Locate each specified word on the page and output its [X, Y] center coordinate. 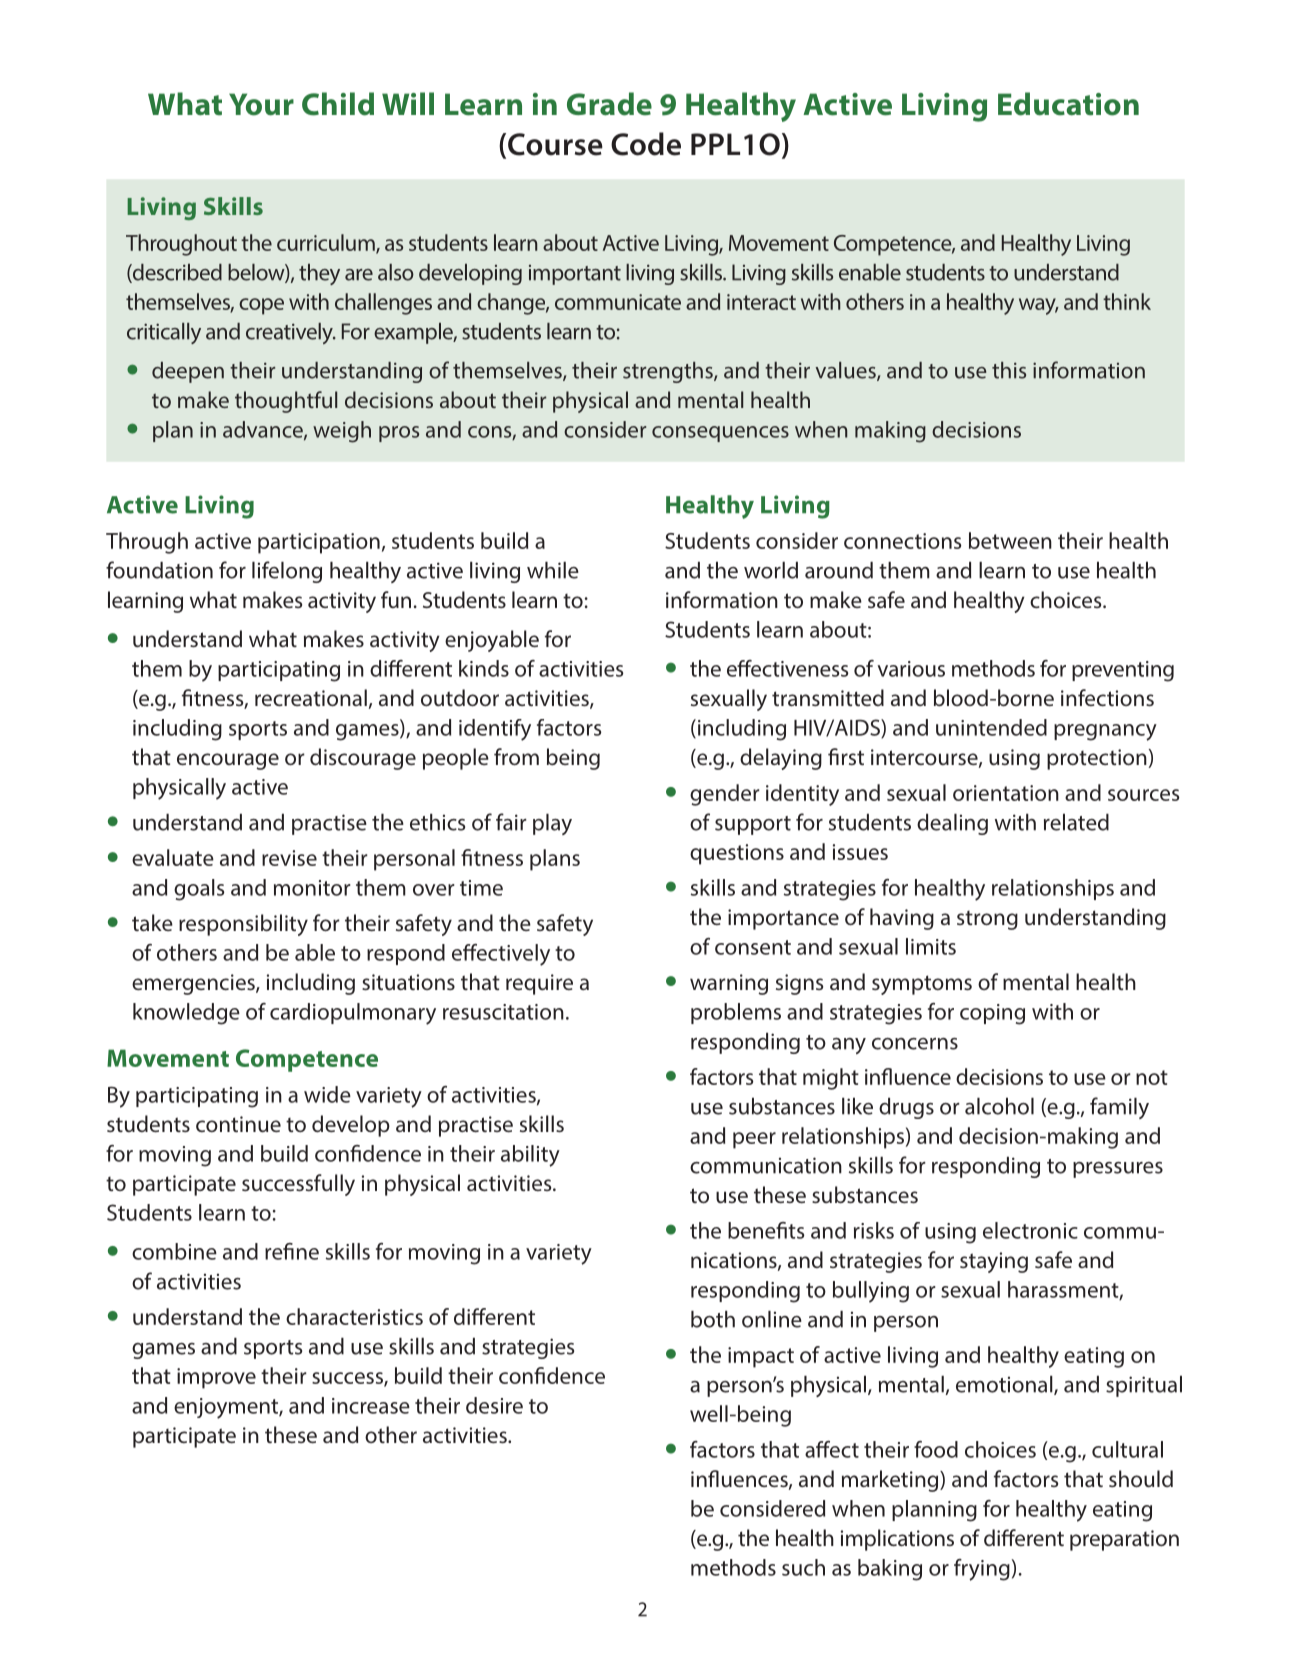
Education [1068, 104]
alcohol [999, 1106]
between [1010, 540]
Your [261, 104]
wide [327, 1094]
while [553, 570]
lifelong [287, 572]
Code [646, 144]
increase [371, 1406]
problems [736, 1013]
